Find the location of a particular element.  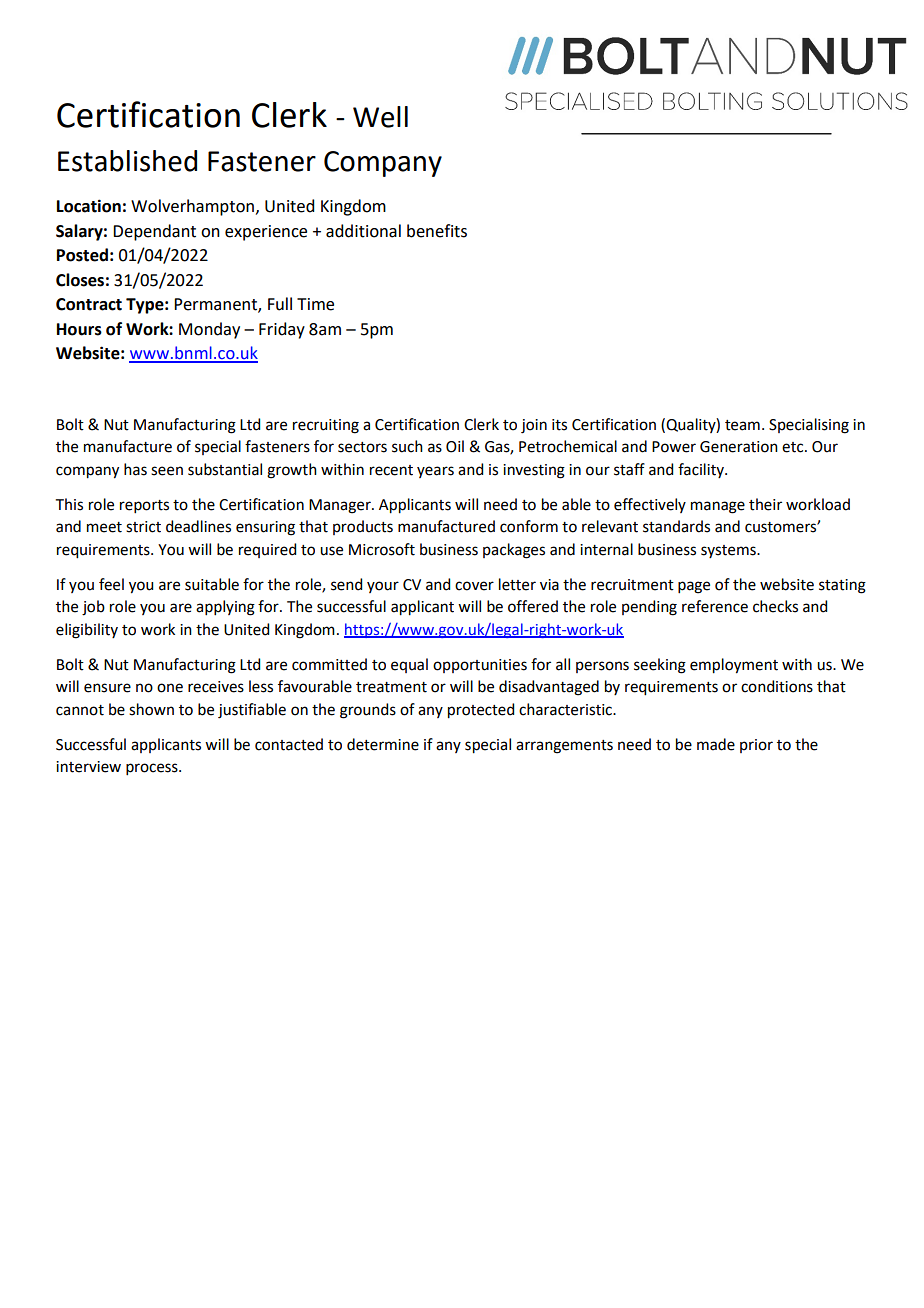

Oil is located at coordinates (455, 446).
